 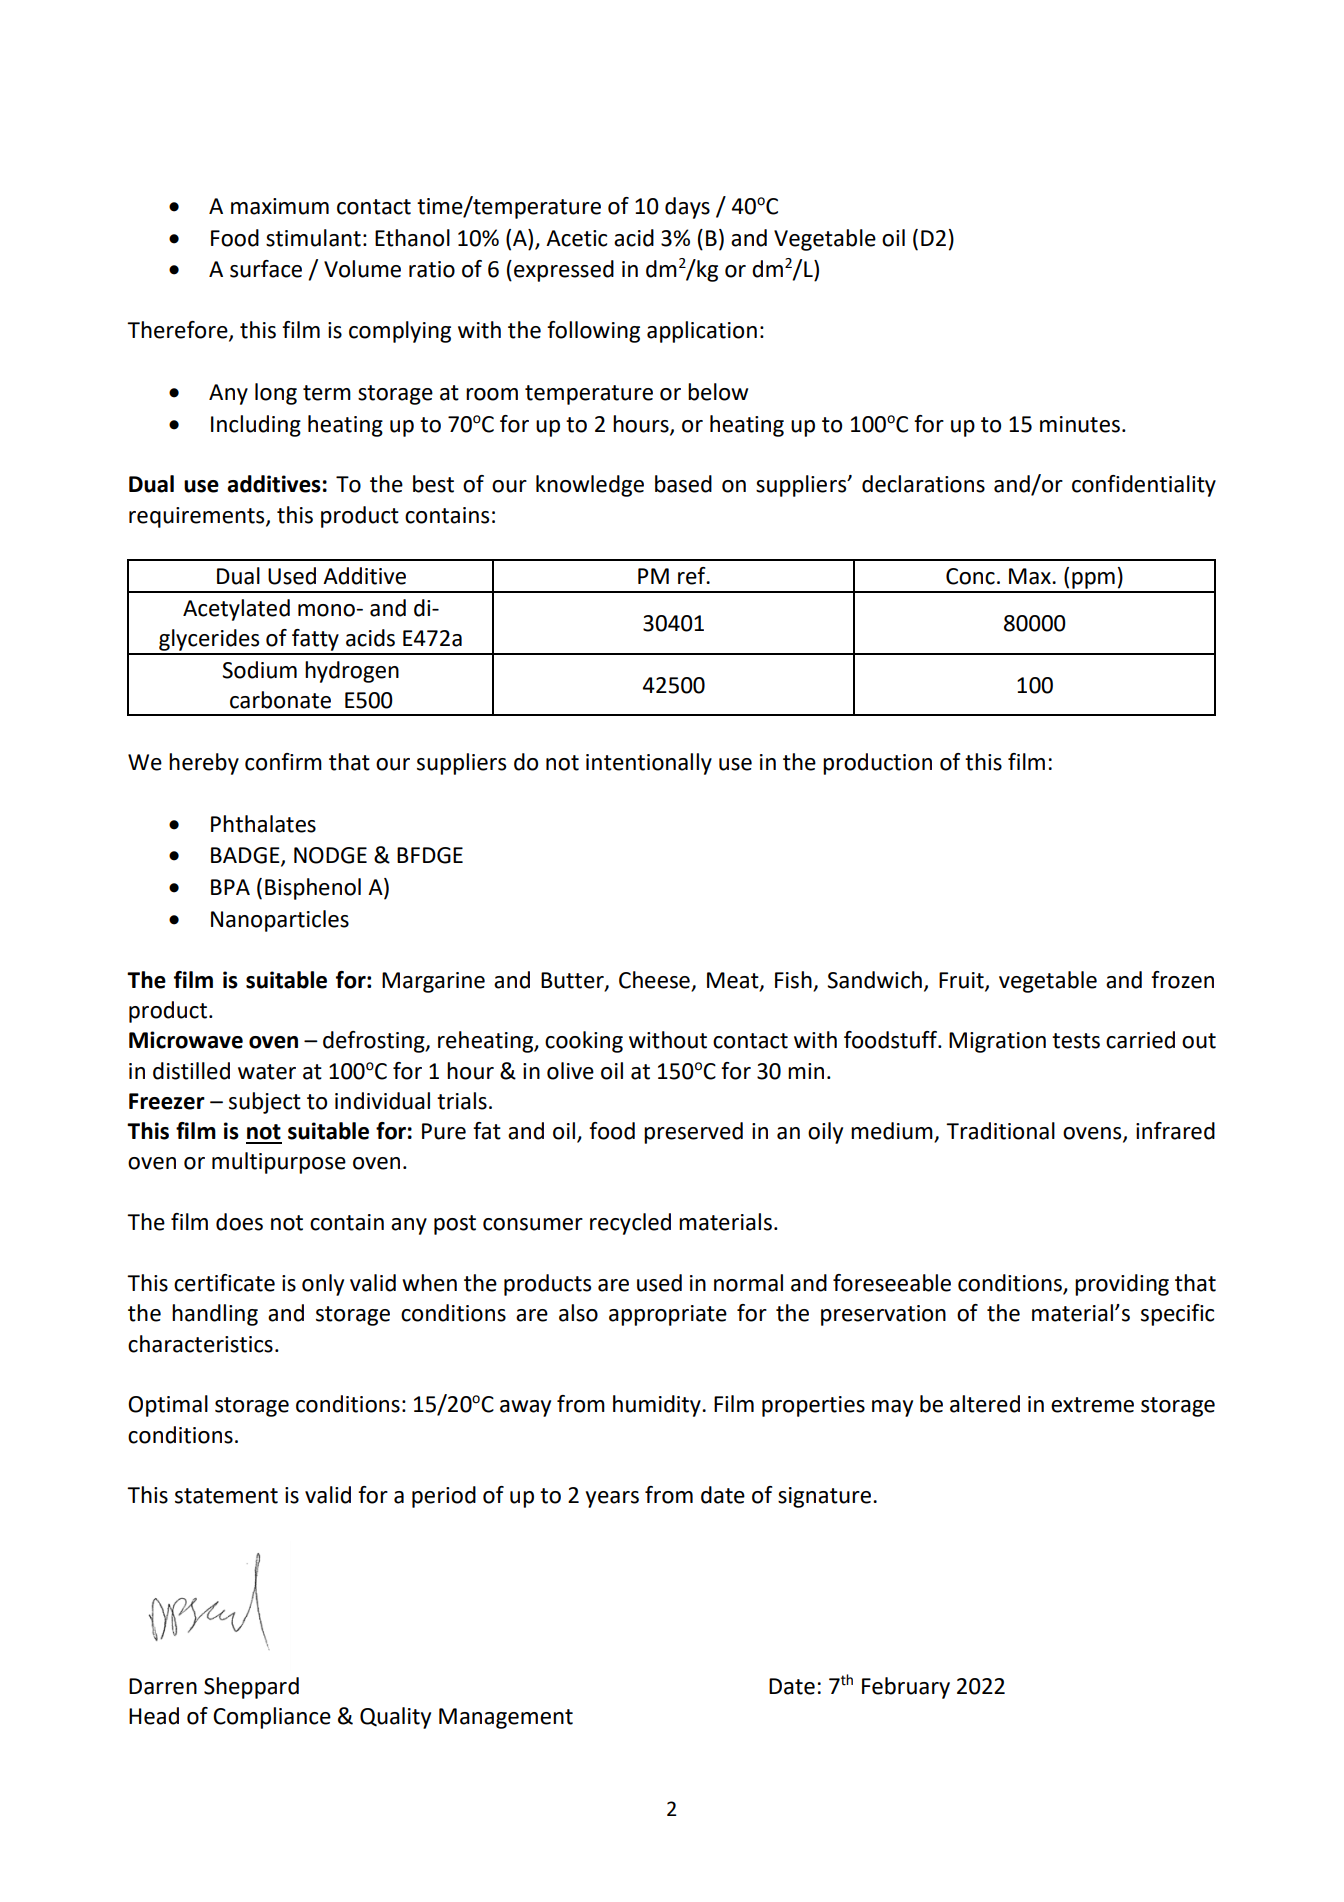 What do you see at coordinates (266, 269) in the screenshot?
I see `surface` at bounding box center [266, 269].
